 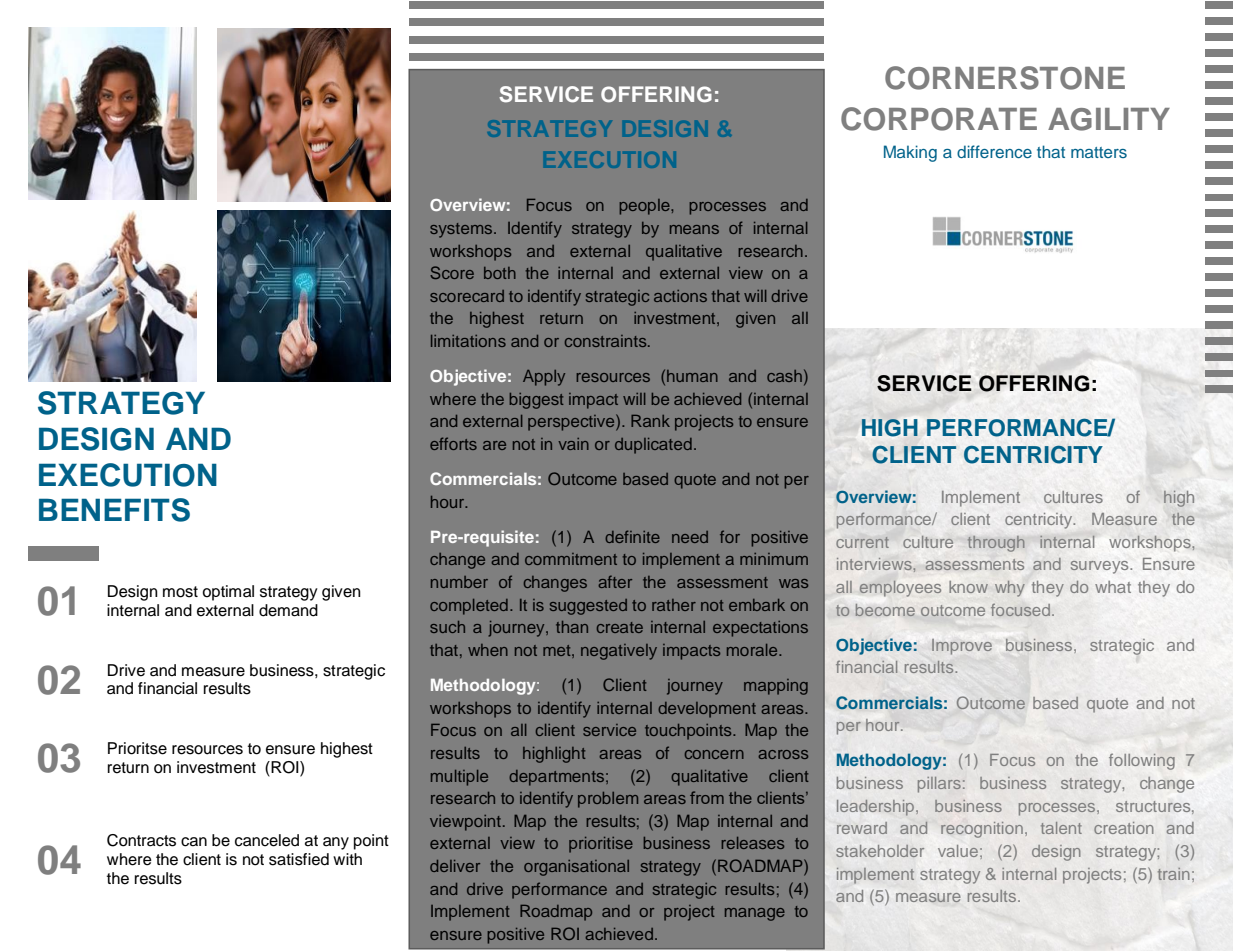 What do you see at coordinates (982, 830) in the document?
I see `recognition` at bounding box center [982, 830].
